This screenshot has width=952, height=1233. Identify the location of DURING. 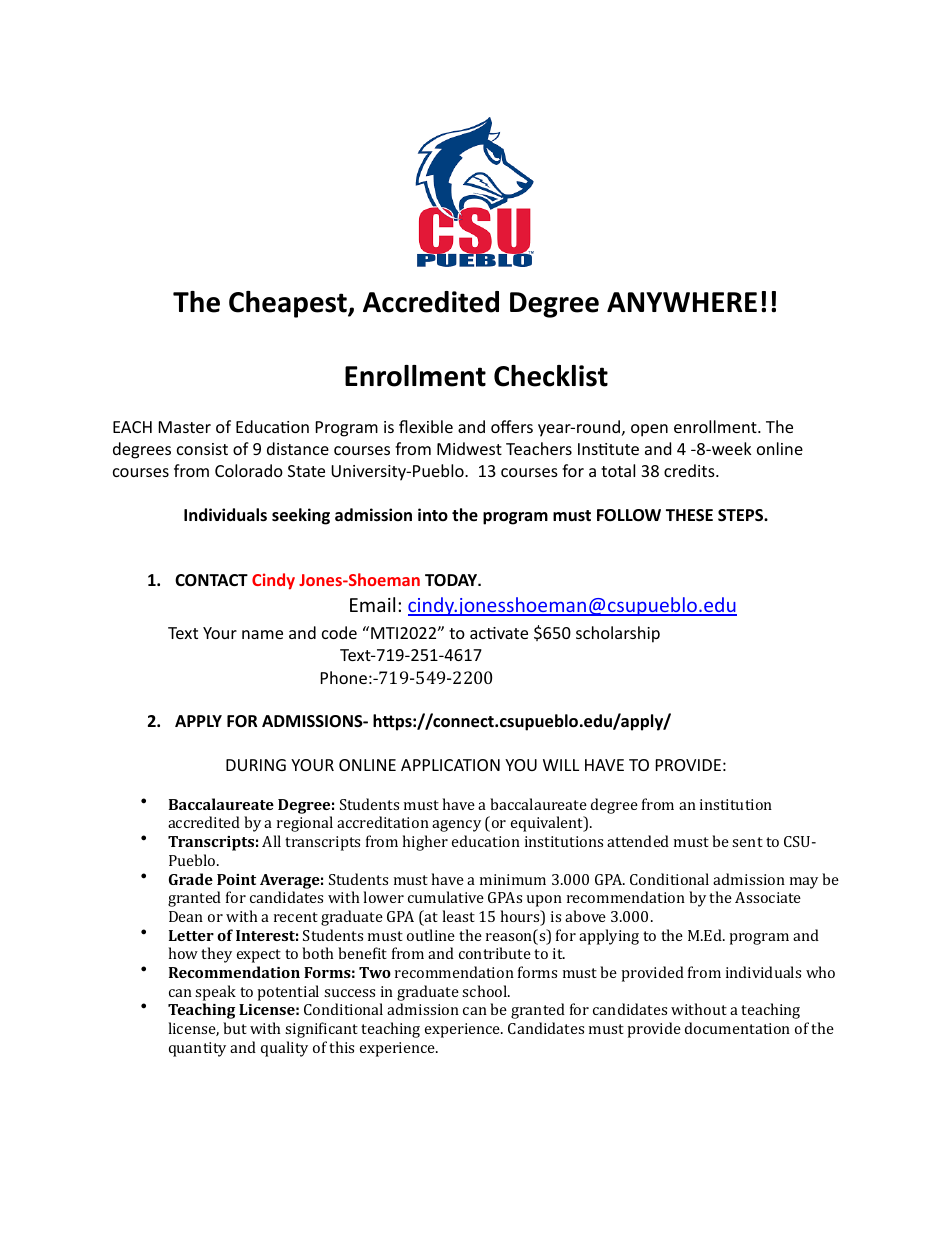
(256, 765).
